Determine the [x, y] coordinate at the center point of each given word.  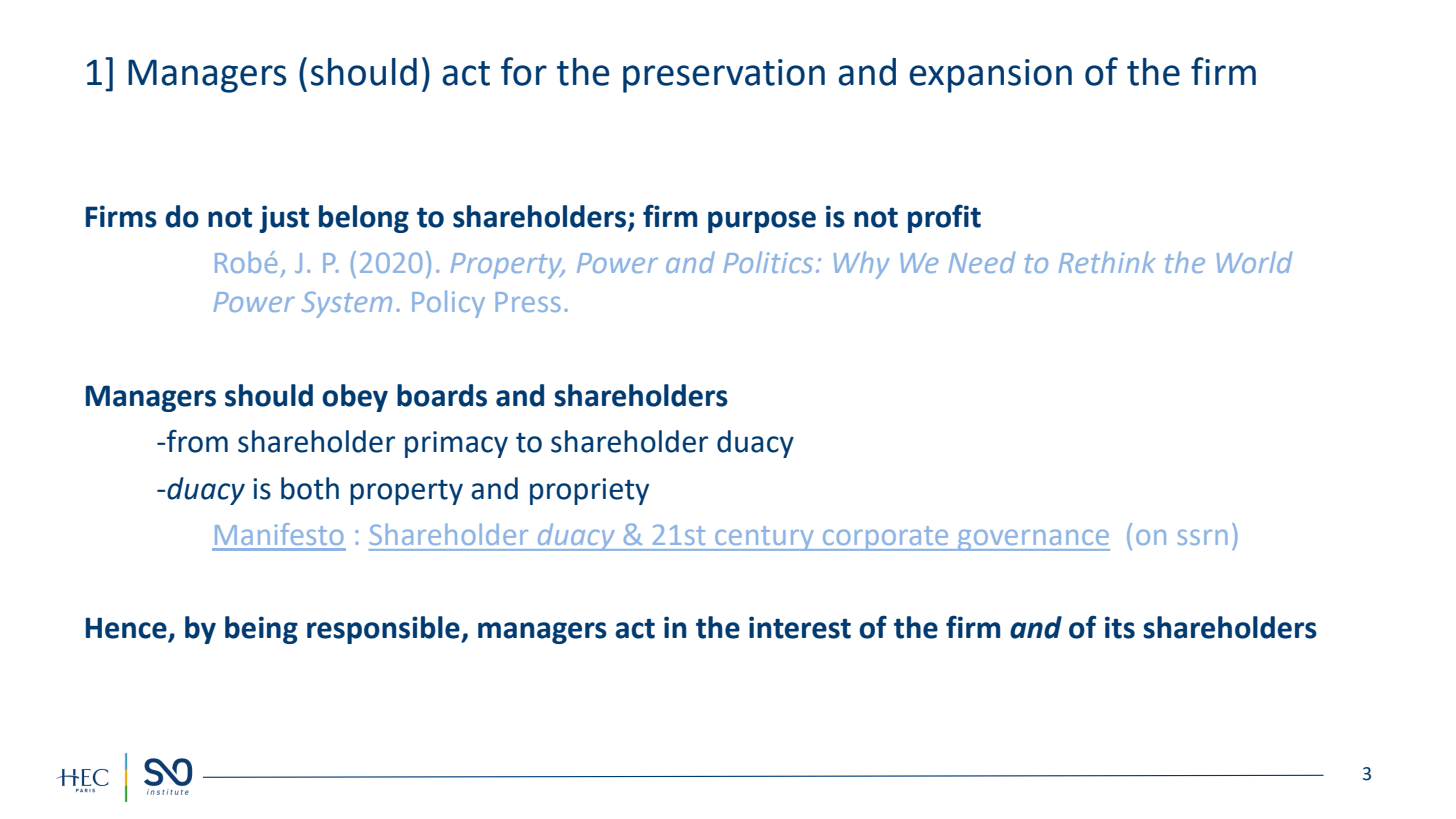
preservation [724, 76]
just [284, 219]
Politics [768, 262]
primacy [456, 444]
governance [1033, 540]
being [261, 630]
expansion [990, 76]
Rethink [1107, 262]
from [197, 441]
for [524, 71]
